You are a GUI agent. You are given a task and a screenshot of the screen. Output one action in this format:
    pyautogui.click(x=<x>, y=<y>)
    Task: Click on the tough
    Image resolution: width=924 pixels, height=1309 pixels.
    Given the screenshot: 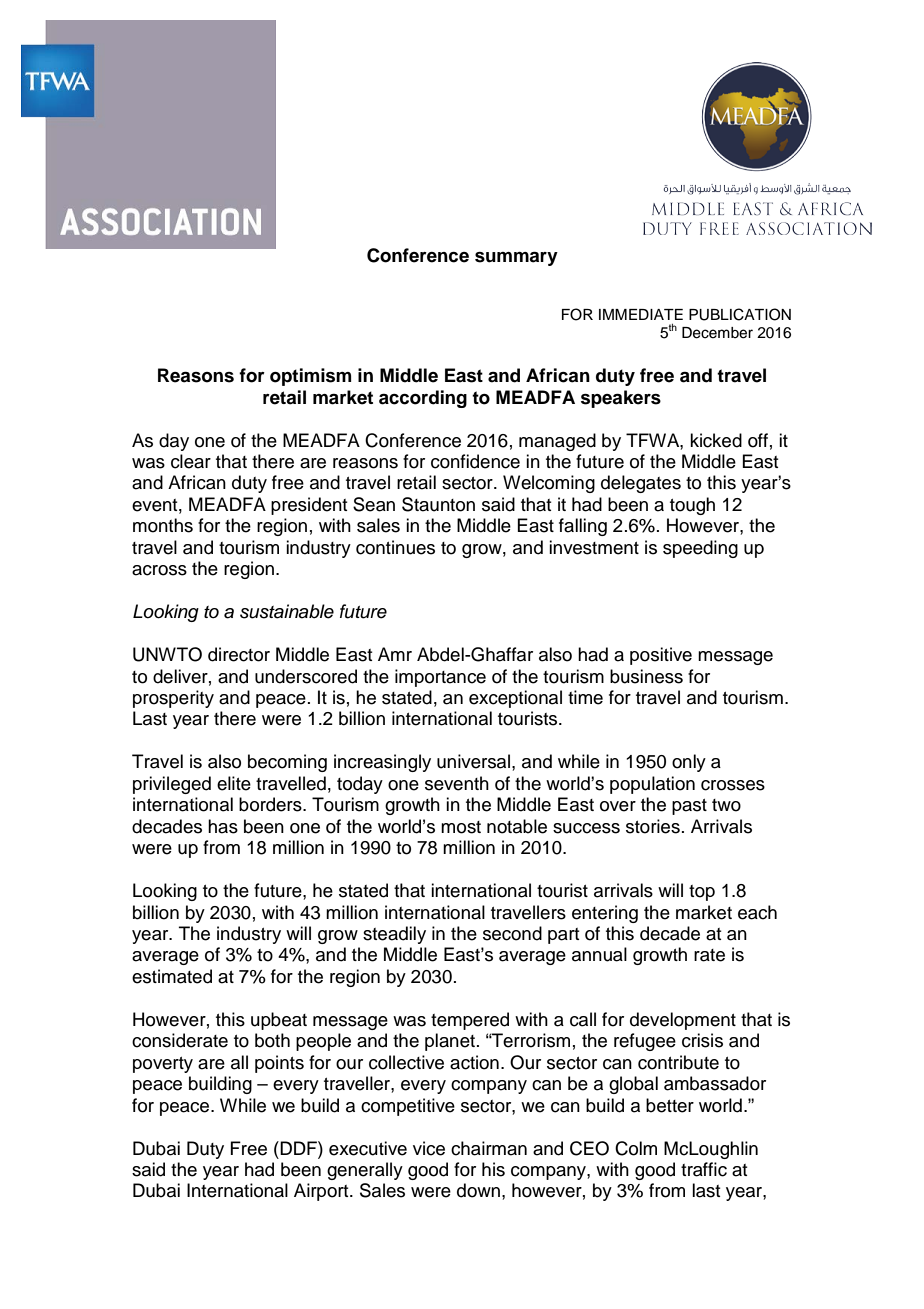 What is the action you would take?
    pyautogui.click(x=692, y=506)
